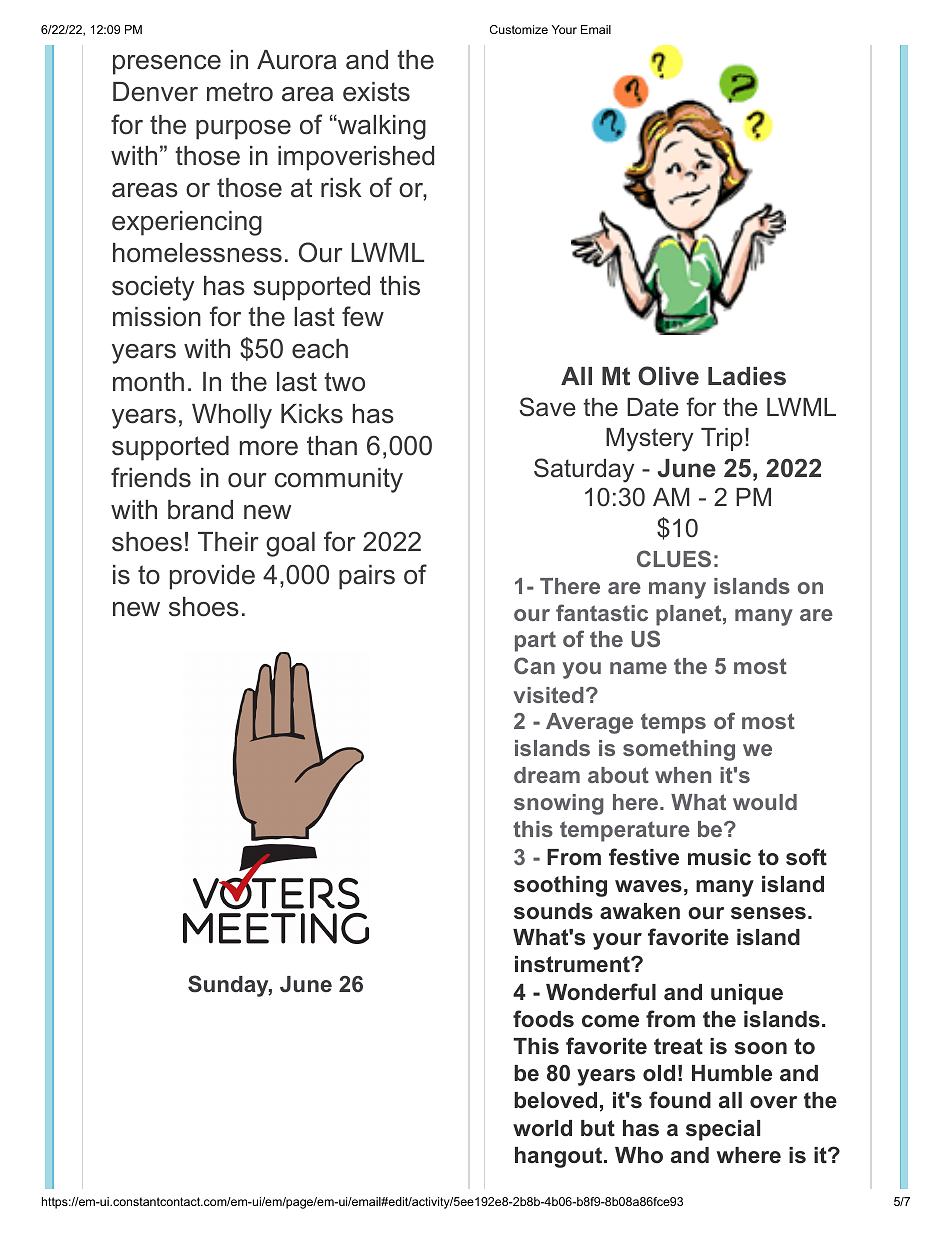 The height and width of the screenshot is (1233, 952). What do you see at coordinates (240, 92) in the screenshot?
I see `metro` at bounding box center [240, 92].
